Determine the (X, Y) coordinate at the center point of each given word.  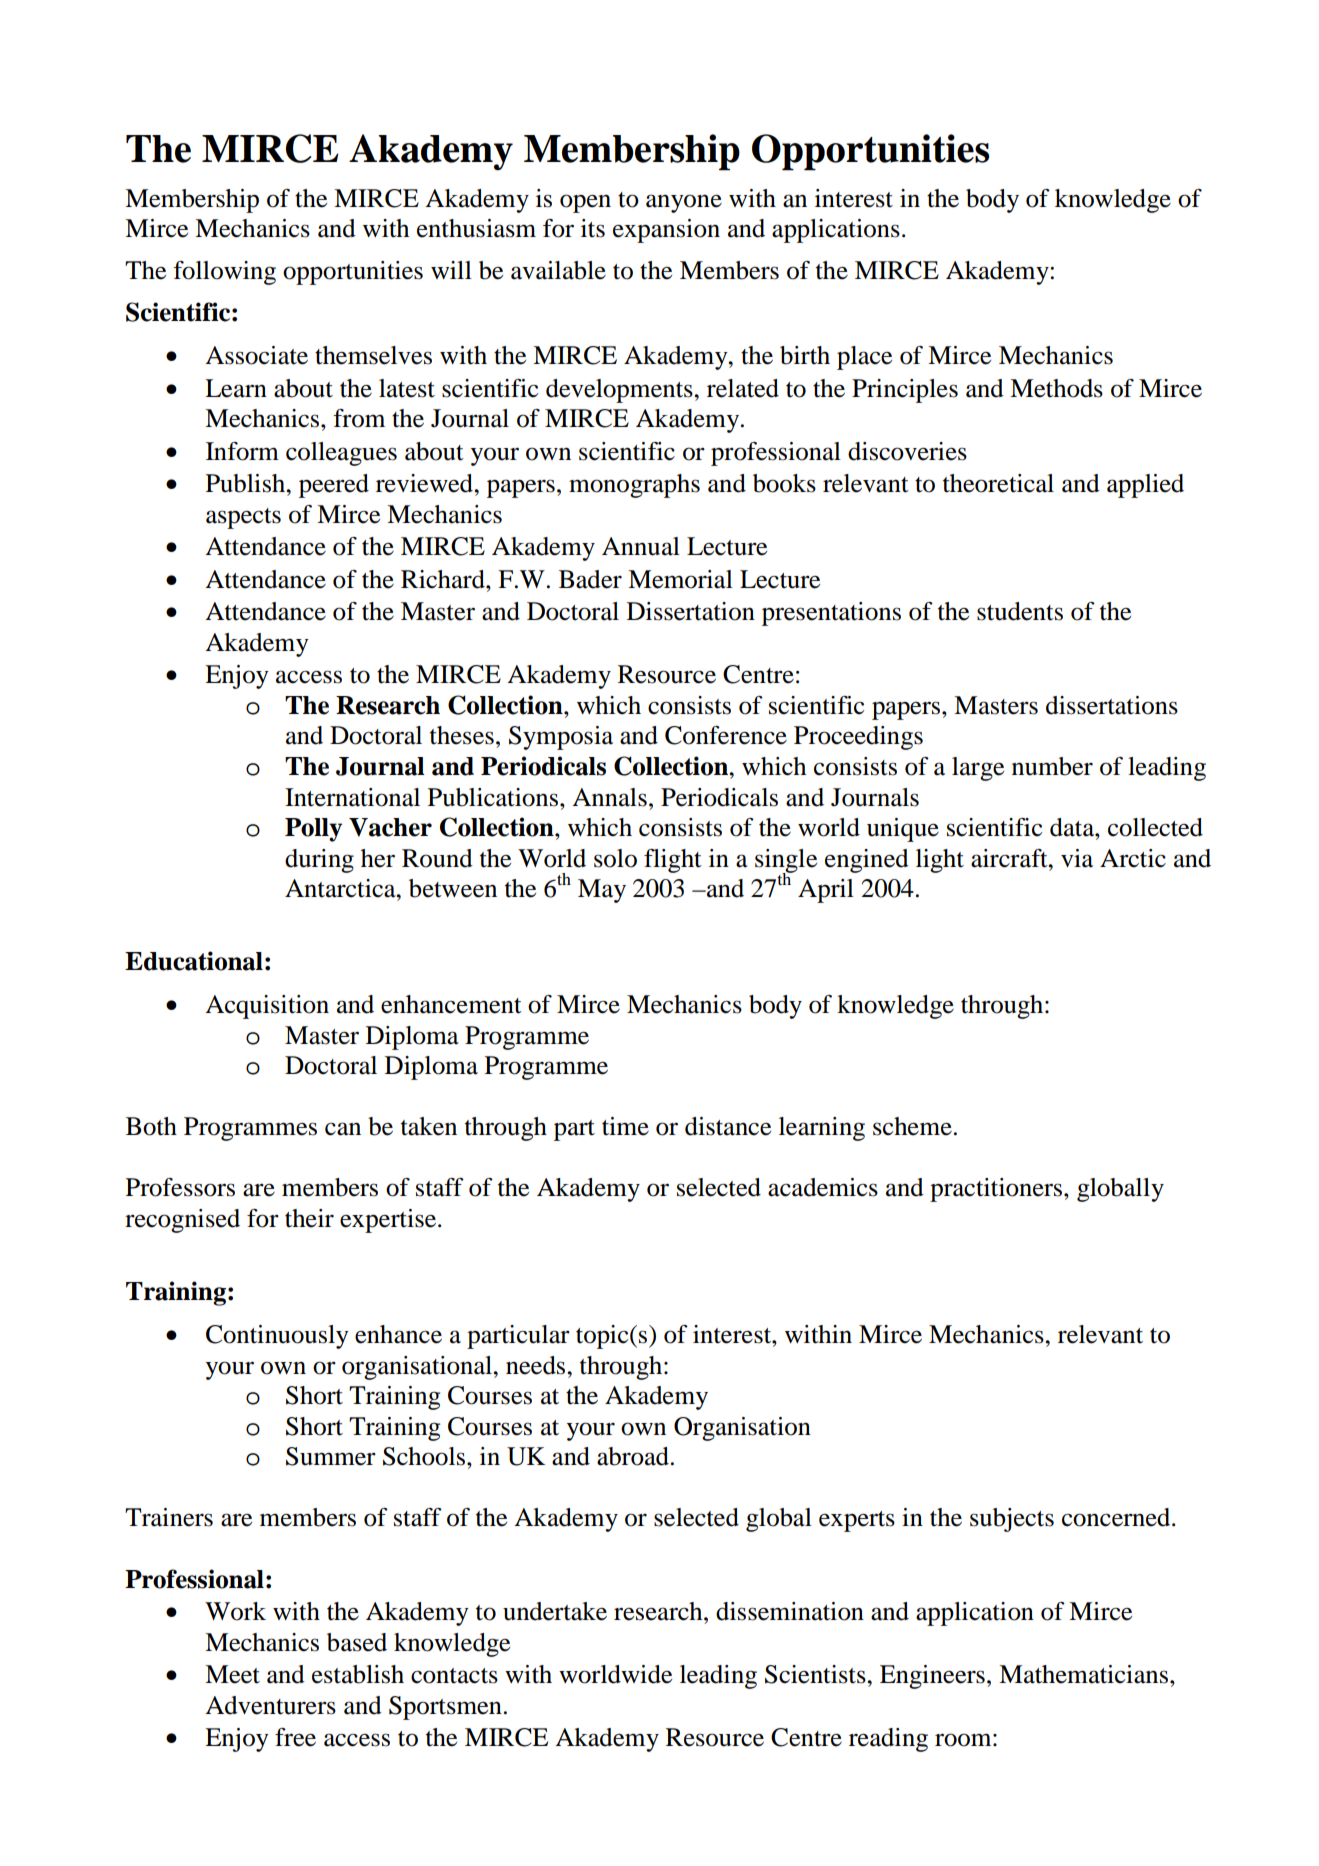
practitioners (997, 1190)
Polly (313, 830)
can (343, 1129)
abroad (633, 1456)
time (625, 1126)
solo (615, 858)
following (224, 273)
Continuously (277, 1337)
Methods (1056, 388)
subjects (1012, 1520)
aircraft (1010, 858)
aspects (243, 518)
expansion (666, 231)
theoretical (998, 483)
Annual (641, 546)
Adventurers (270, 1705)
